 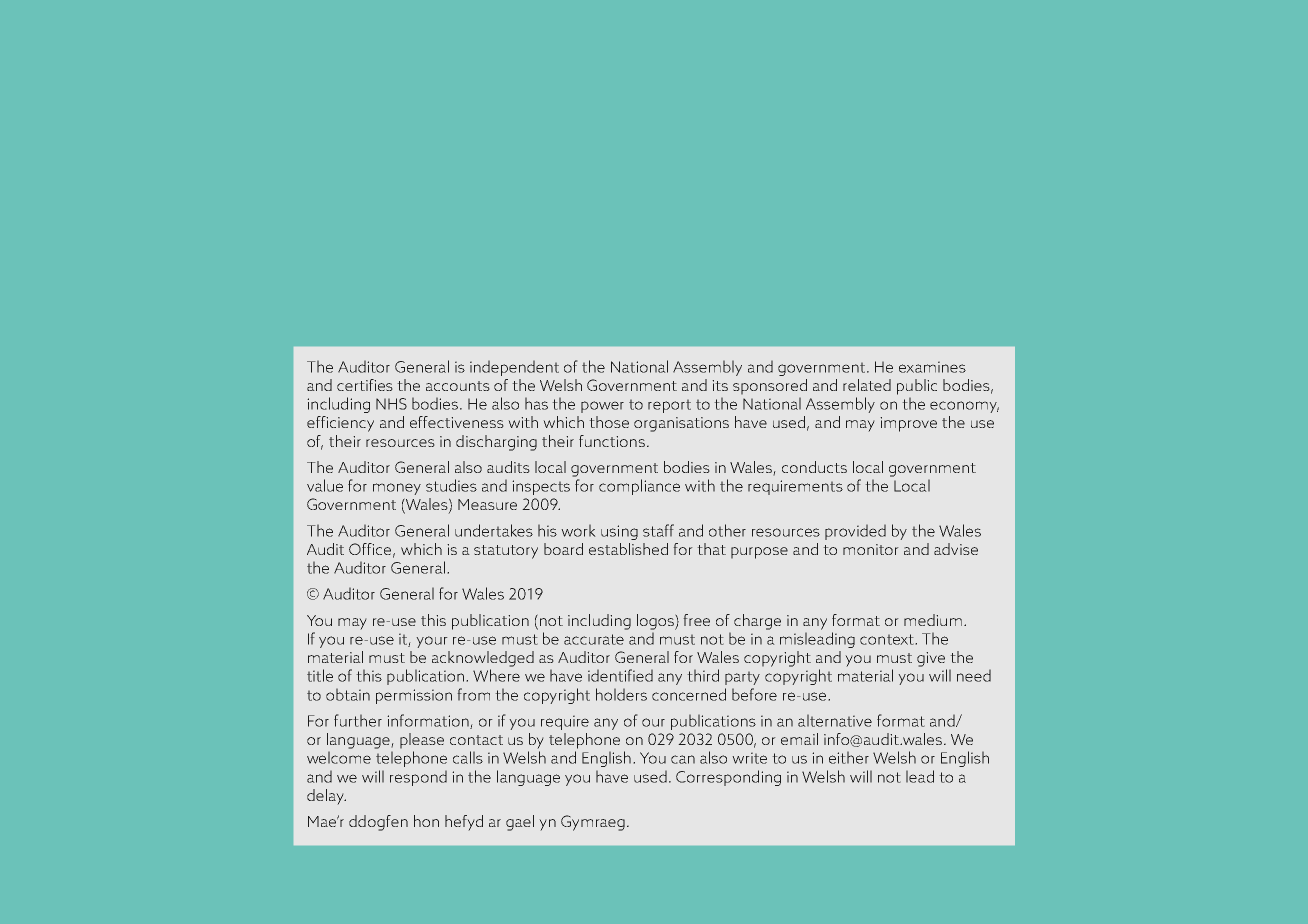 I want to click on report, so click(x=669, y=406).
